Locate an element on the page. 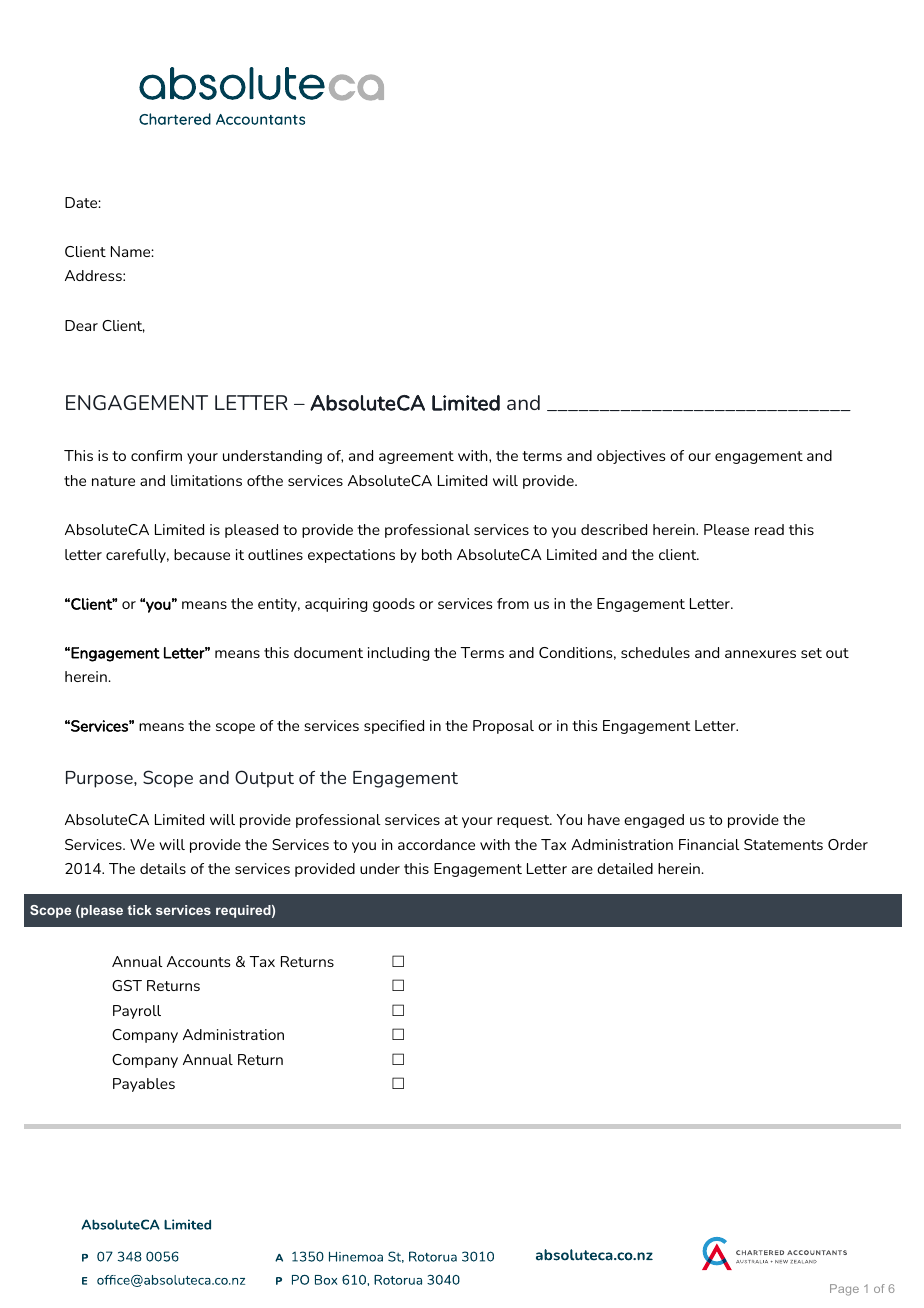 The height and width of the page is (1308, 924). Dear is located at coordinates (81, 325).
